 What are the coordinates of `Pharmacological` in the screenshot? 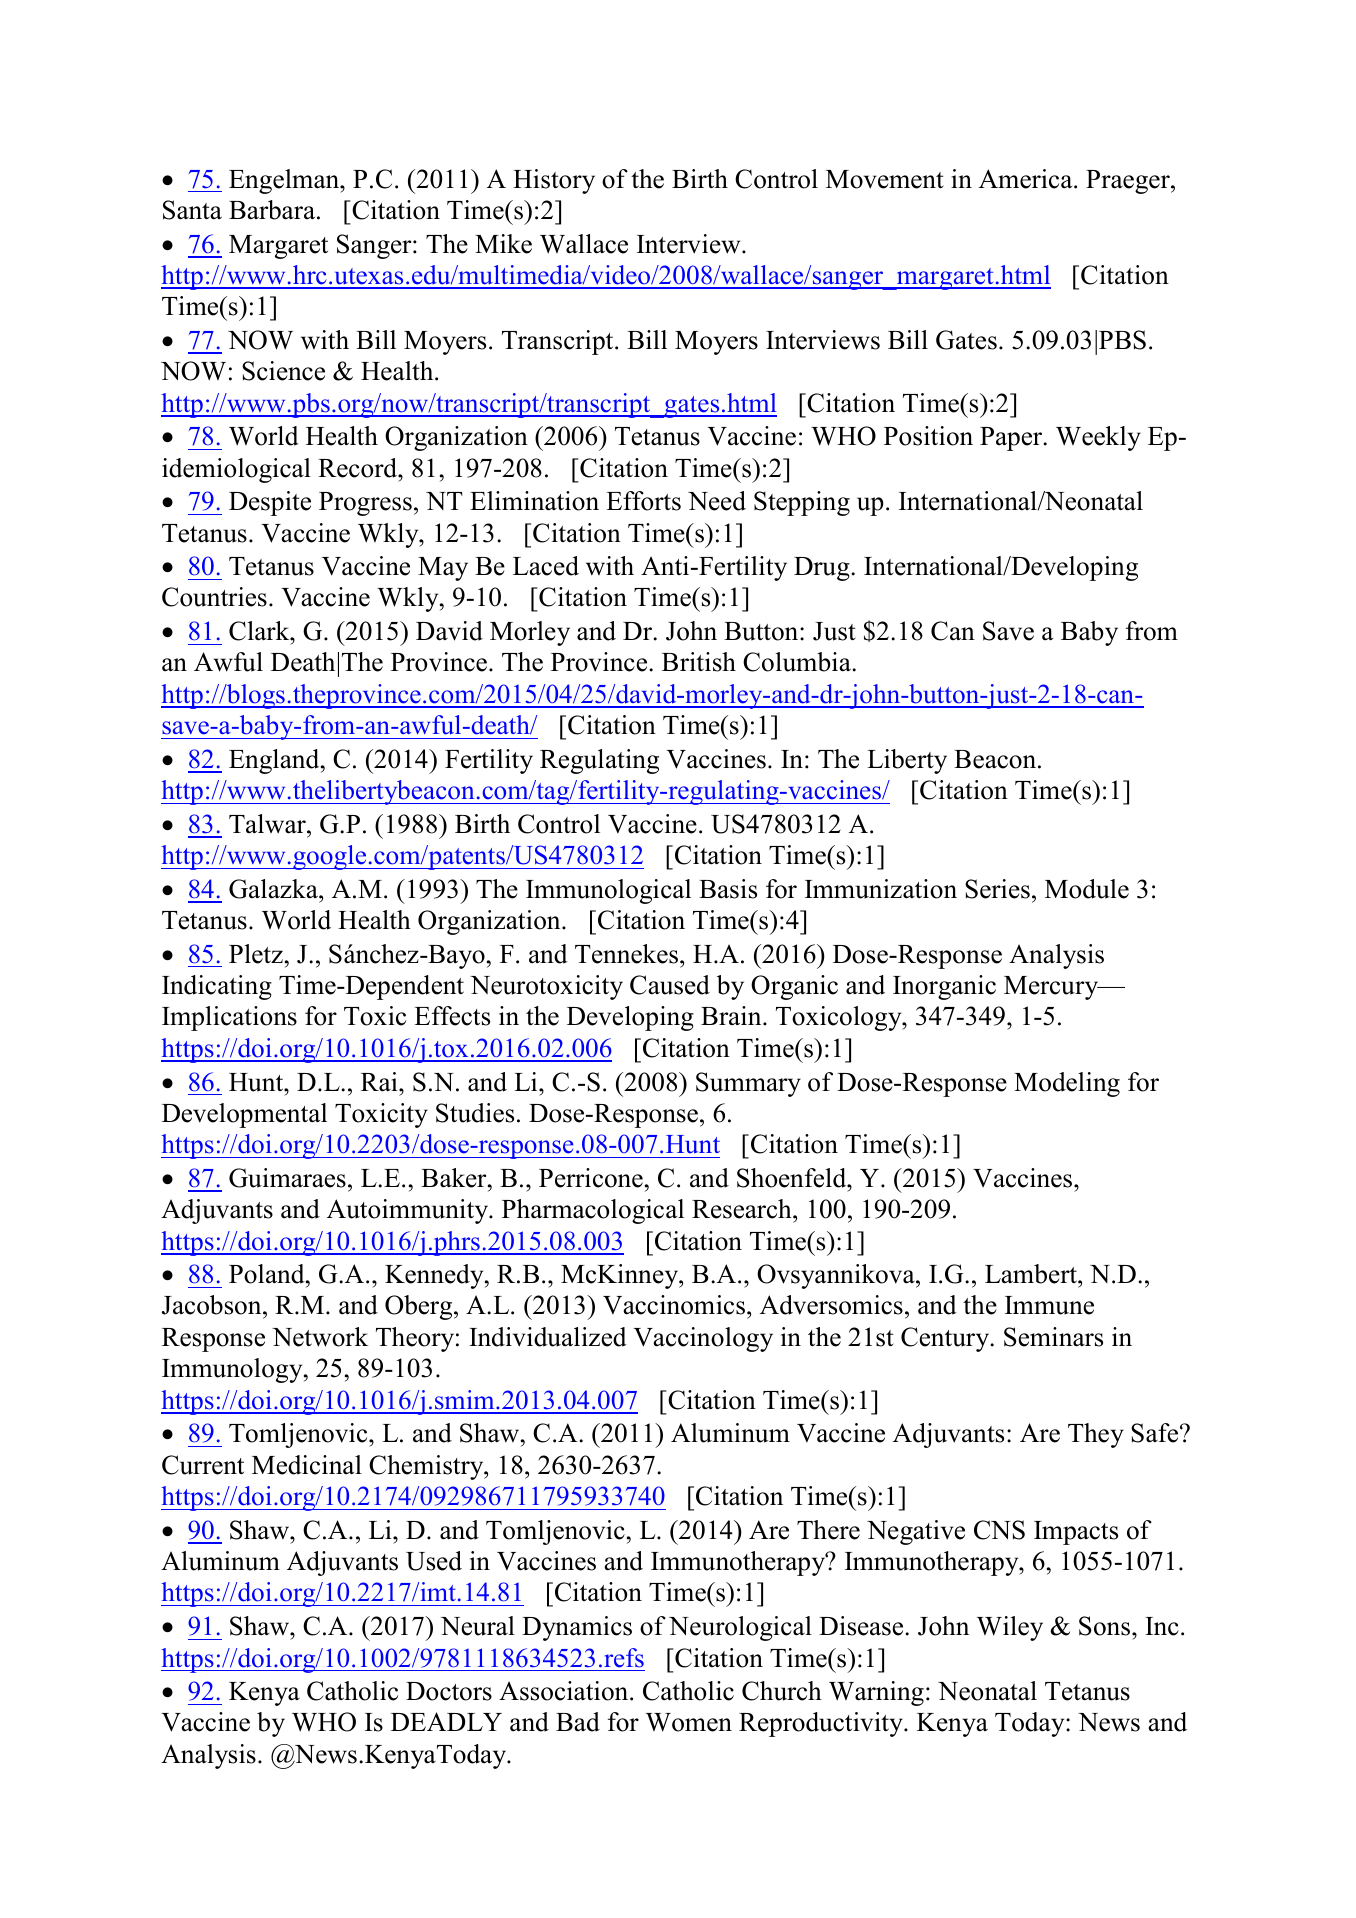 It's located at (593, 1211).
